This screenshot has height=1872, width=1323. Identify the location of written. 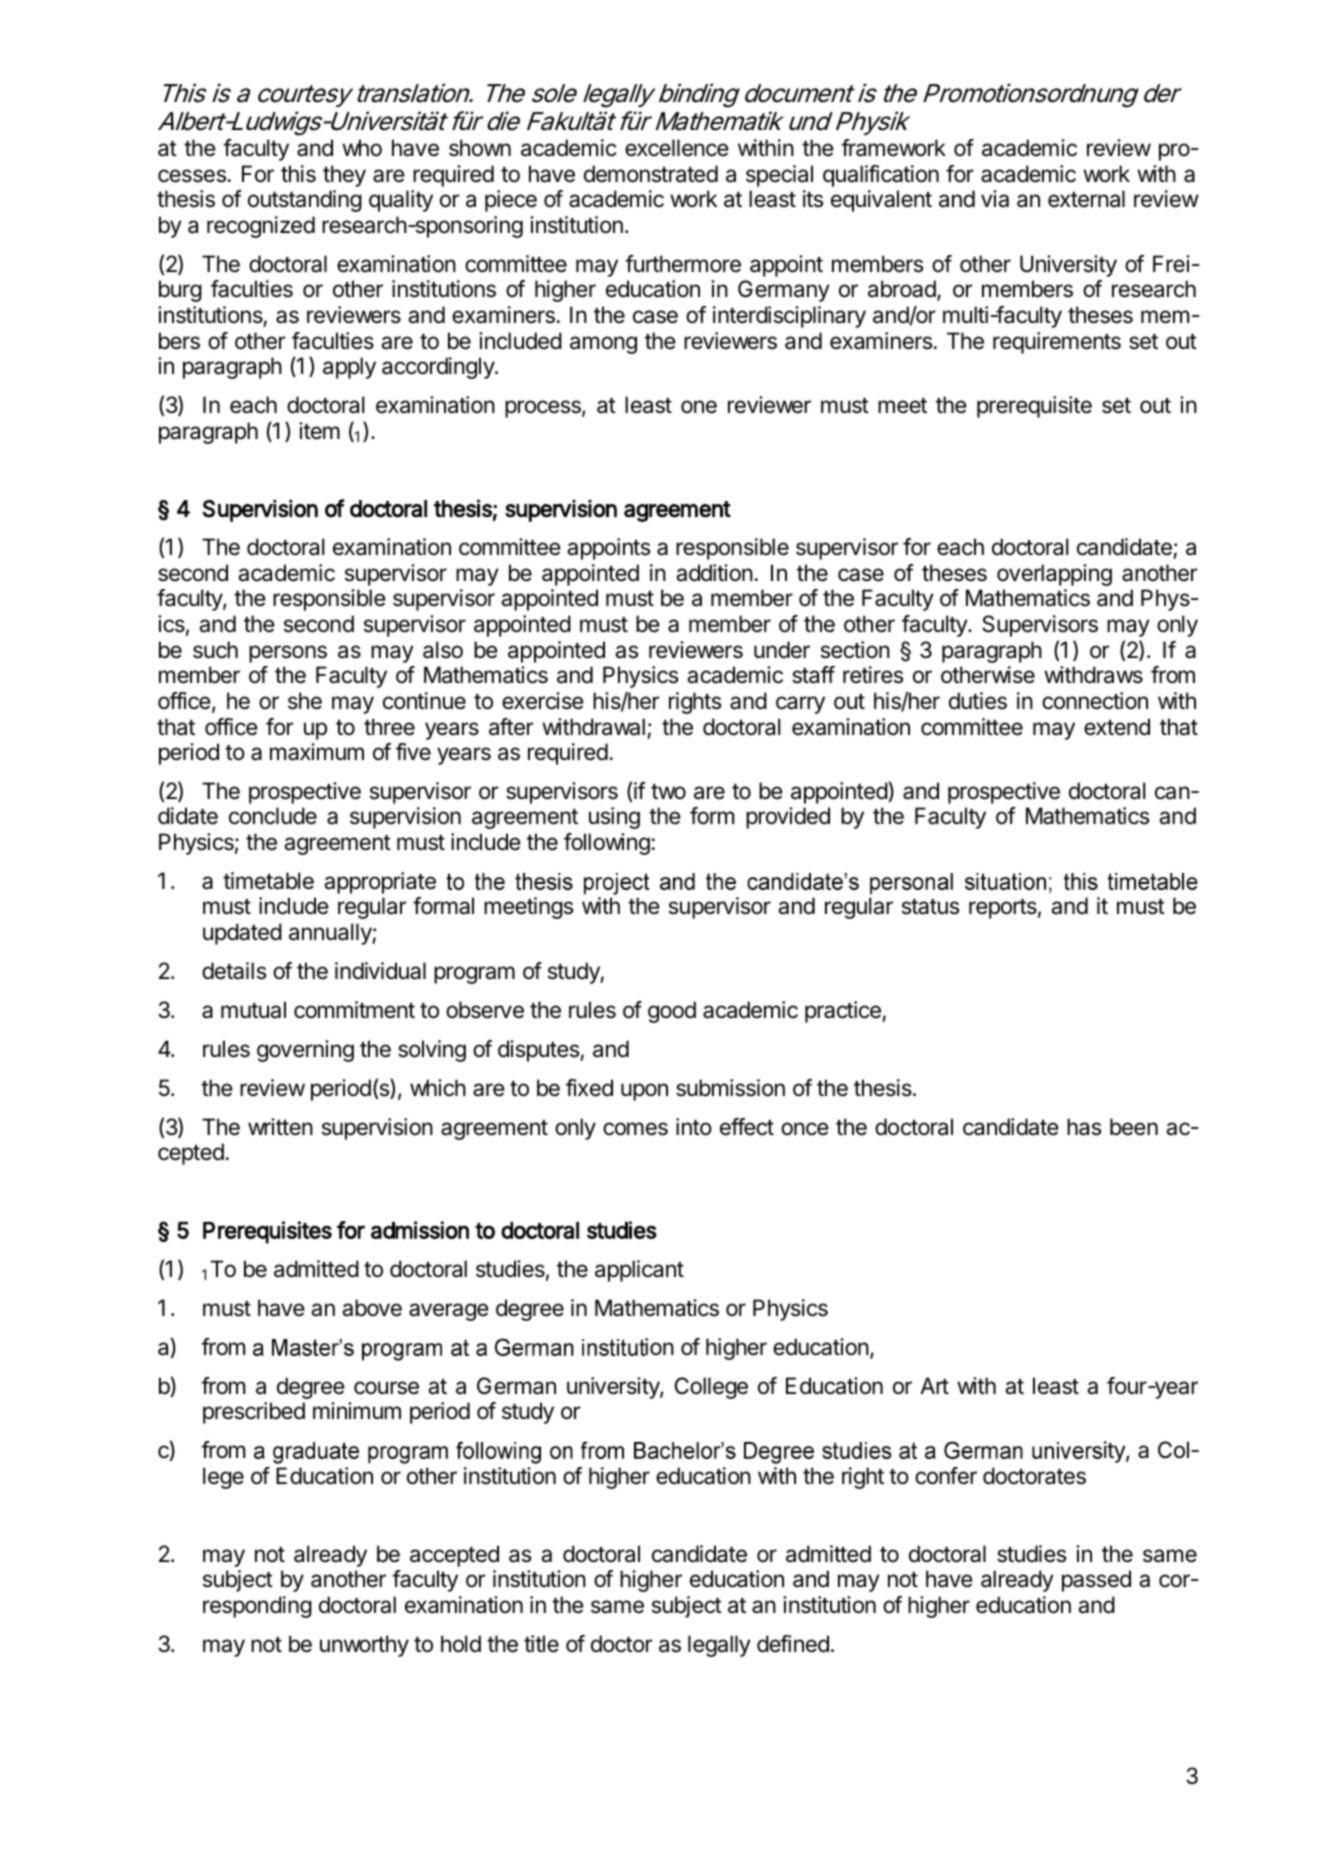
(280, 1127).
